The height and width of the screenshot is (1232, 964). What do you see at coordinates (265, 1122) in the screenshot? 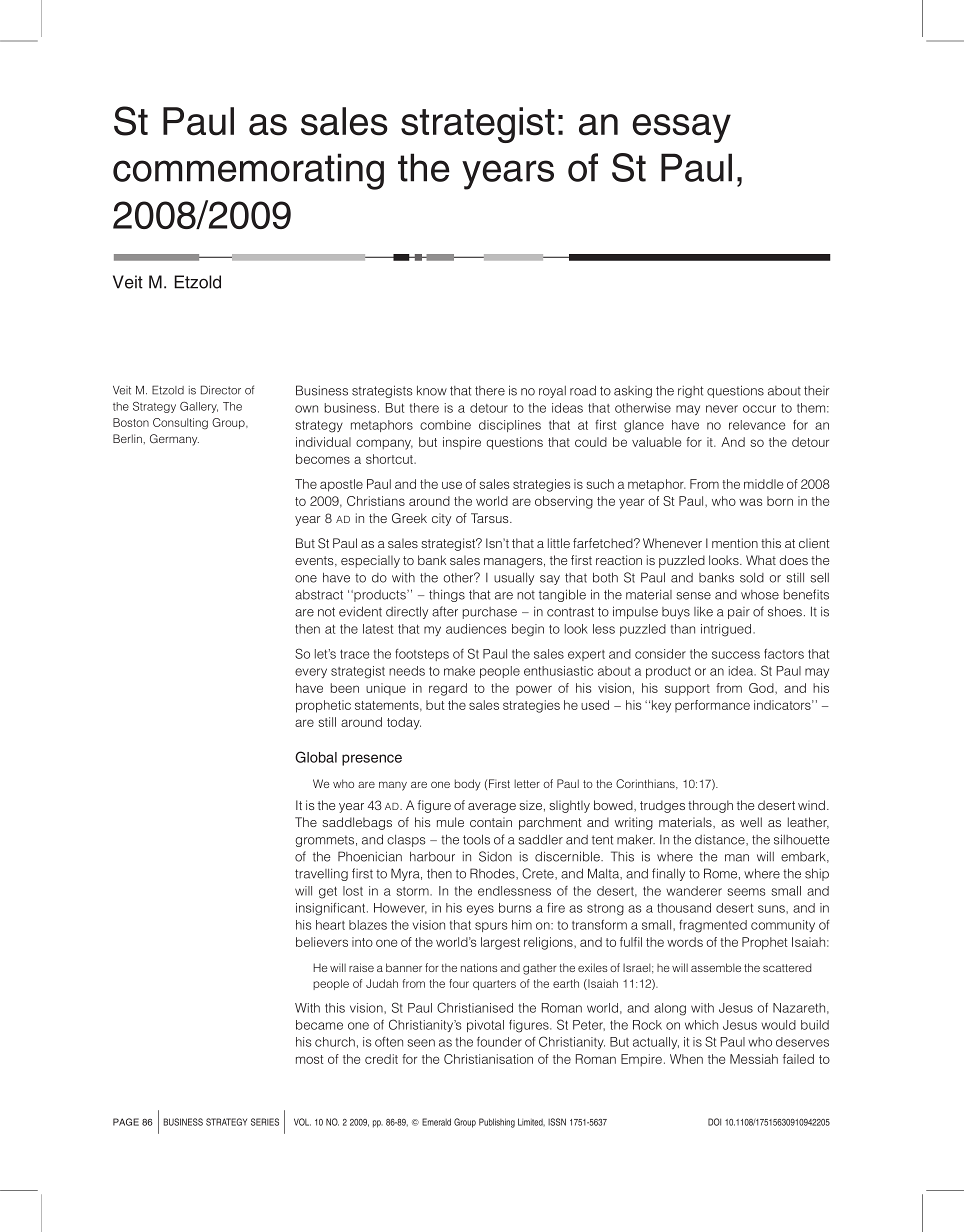
I see `SERIES` at bounding box center [265, 1122].
